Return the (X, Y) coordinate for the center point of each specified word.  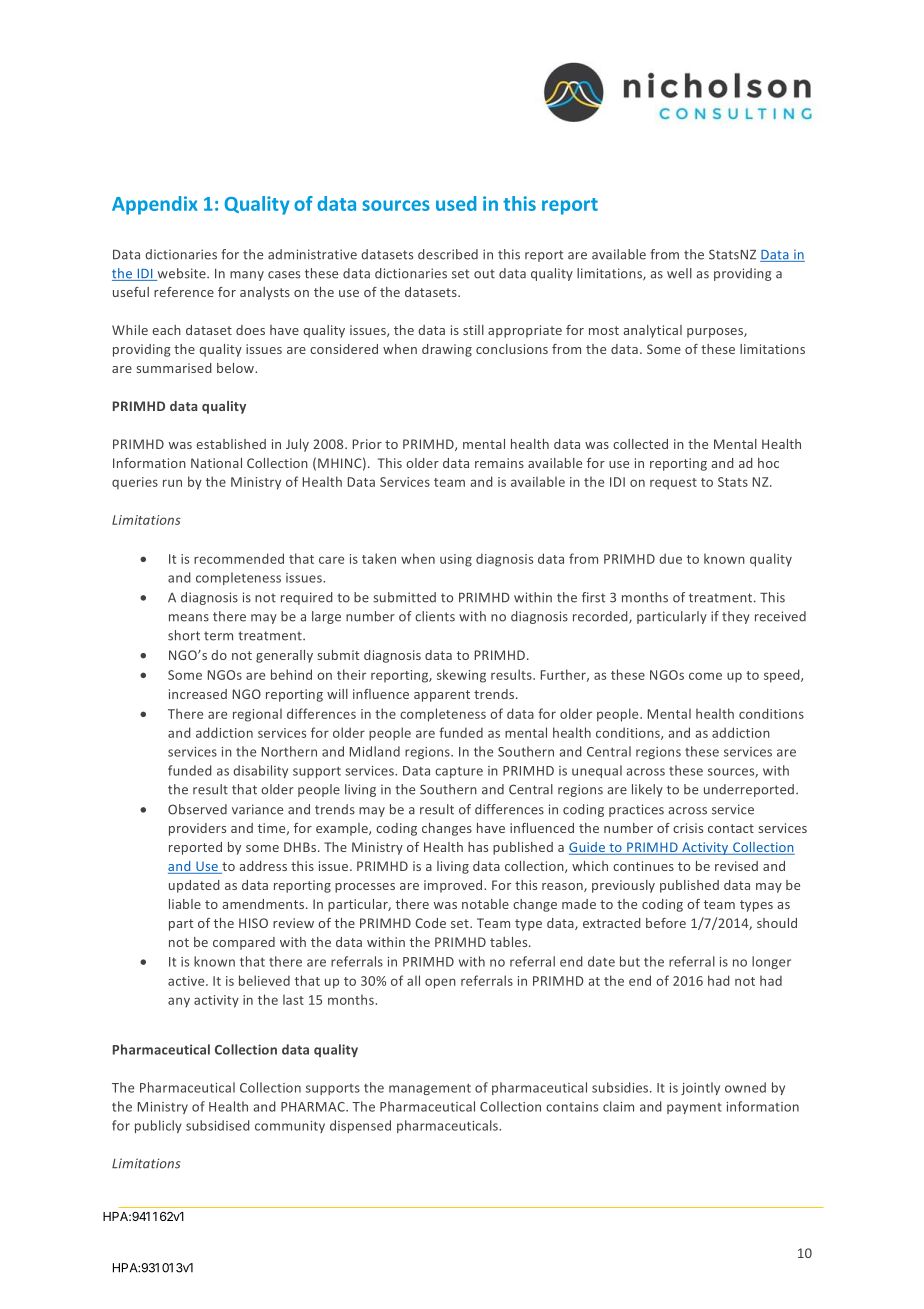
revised (736, 866)
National (216, 463)
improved (454, 886)
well (679, 273)
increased (198, 694)
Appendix (155, 205)
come (705, 676)
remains (499, 463)
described (448, 254)
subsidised (218, 1125)
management (430, 1089)
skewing (461, 676)
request (673, 484)
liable (185, 904)
